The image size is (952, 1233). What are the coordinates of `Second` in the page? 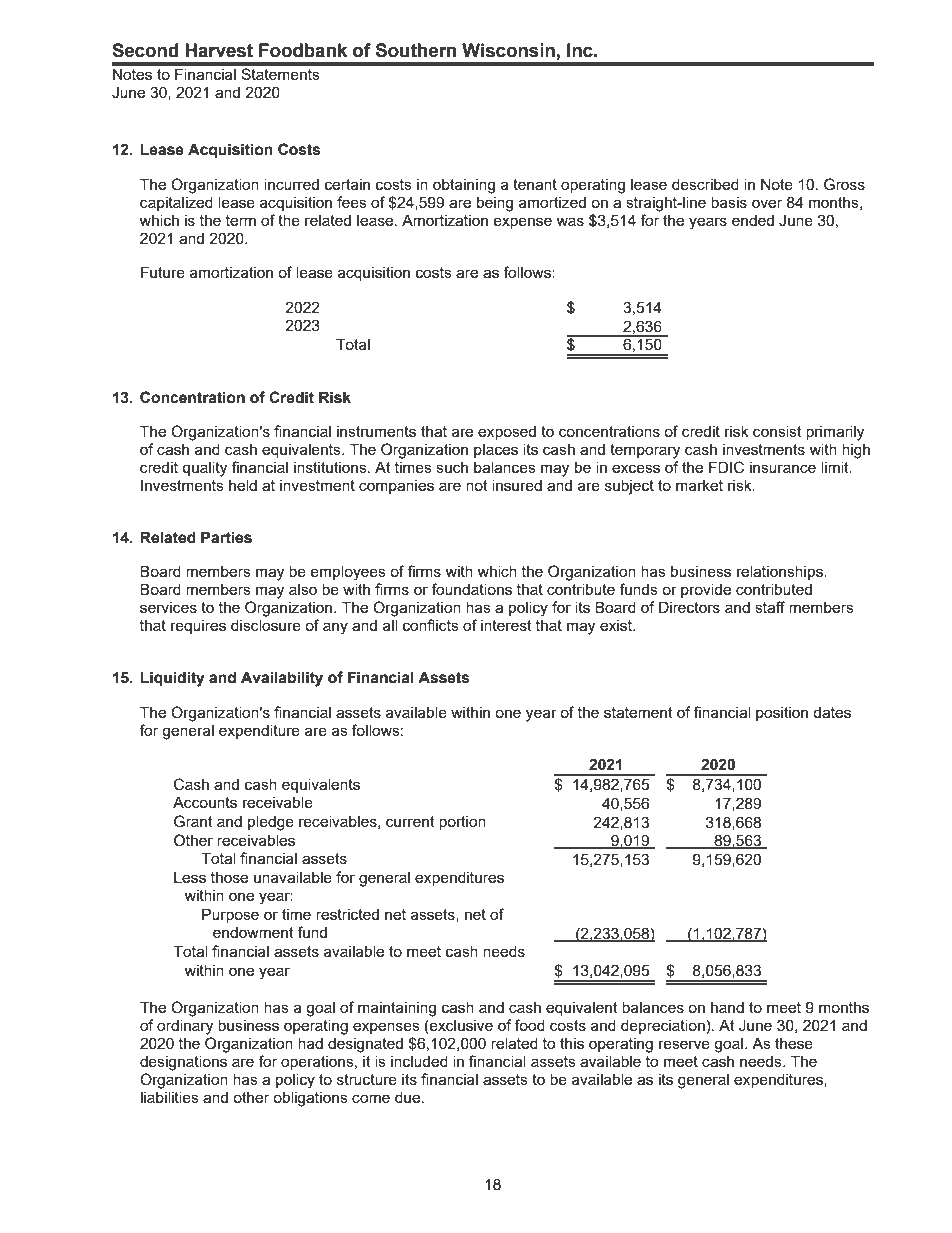 It's located at (145, 50).
